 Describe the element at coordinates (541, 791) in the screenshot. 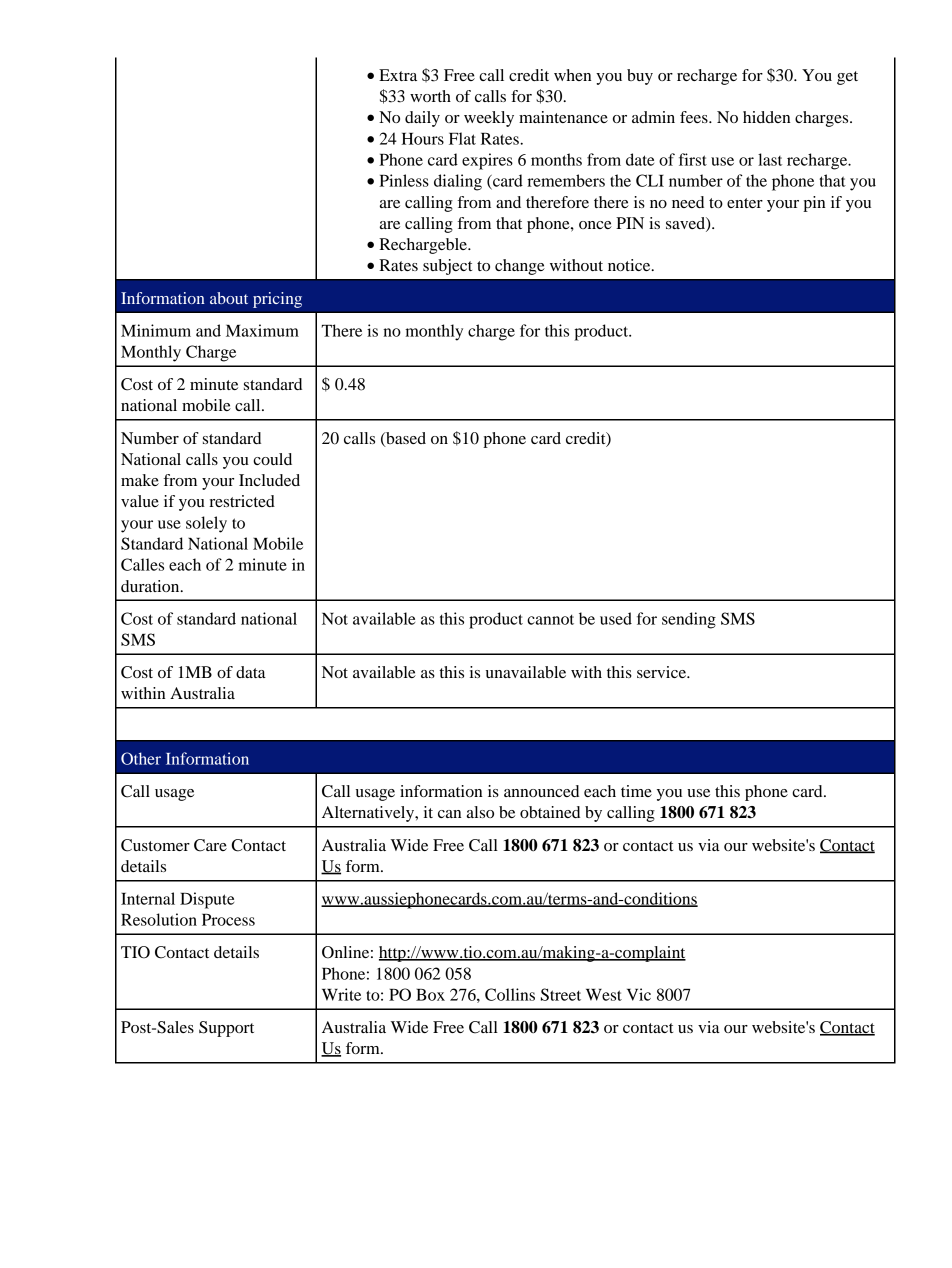

I see `announced` at that location.
